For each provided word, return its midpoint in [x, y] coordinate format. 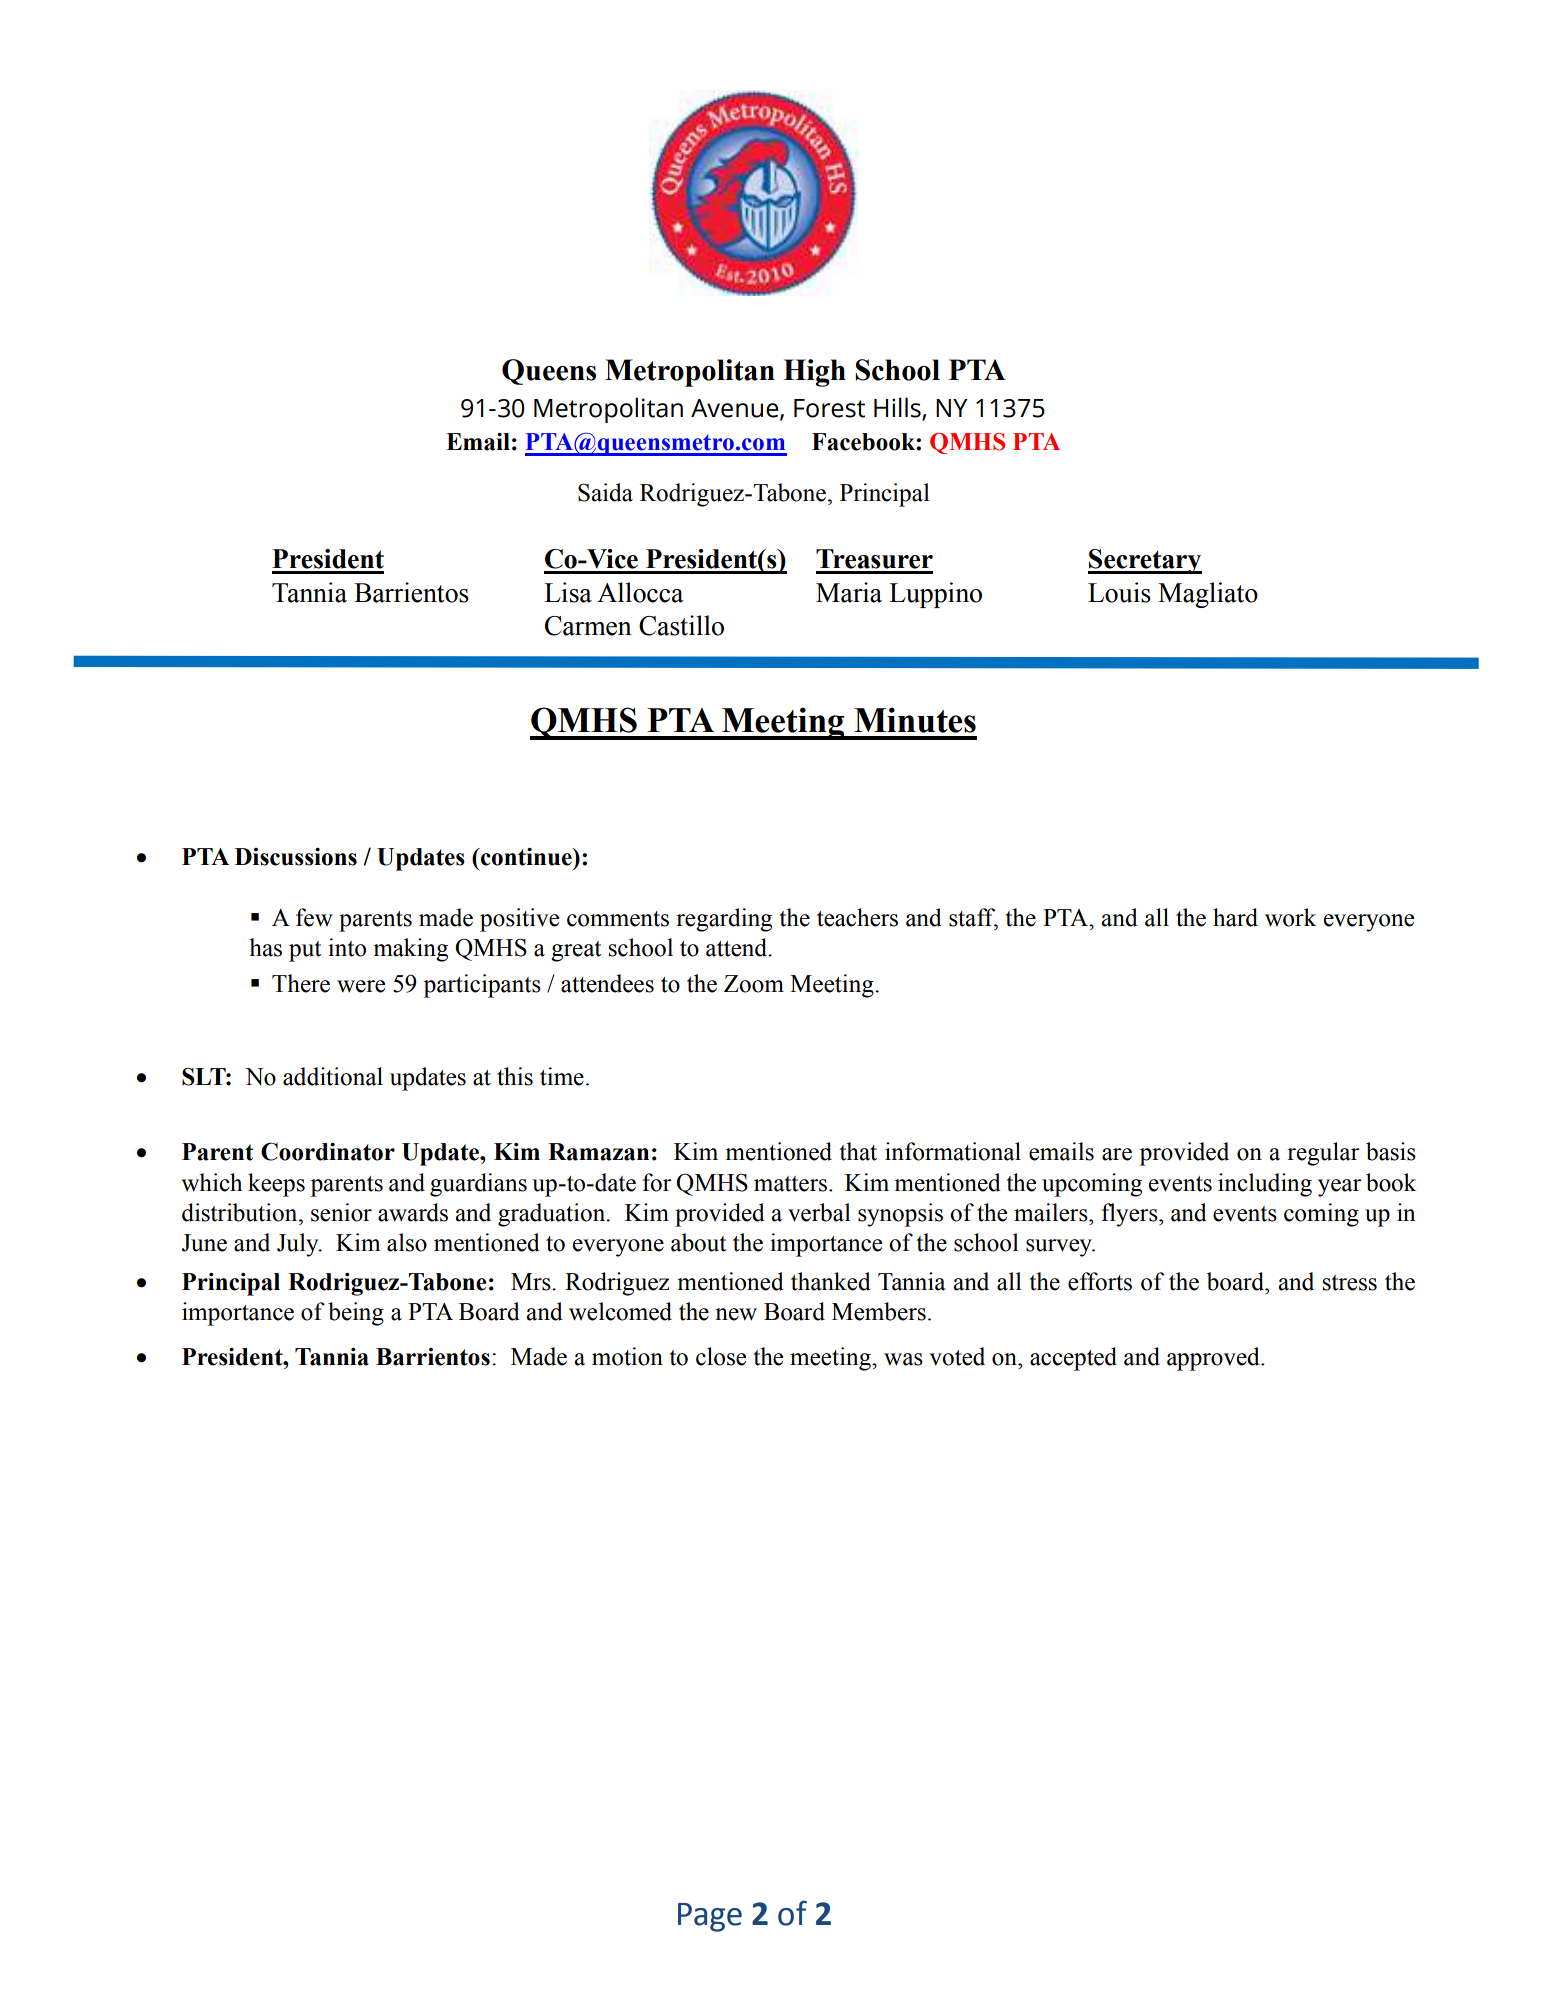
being [356, 1314]
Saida [605, 492]
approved [1214, 1359]
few [314, 917]
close [721, 1356]
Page [710, 1917]
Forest [829, 408]
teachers [857, 917]
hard [1235, 917]
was [903, 1359]
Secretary [1145, 561]
